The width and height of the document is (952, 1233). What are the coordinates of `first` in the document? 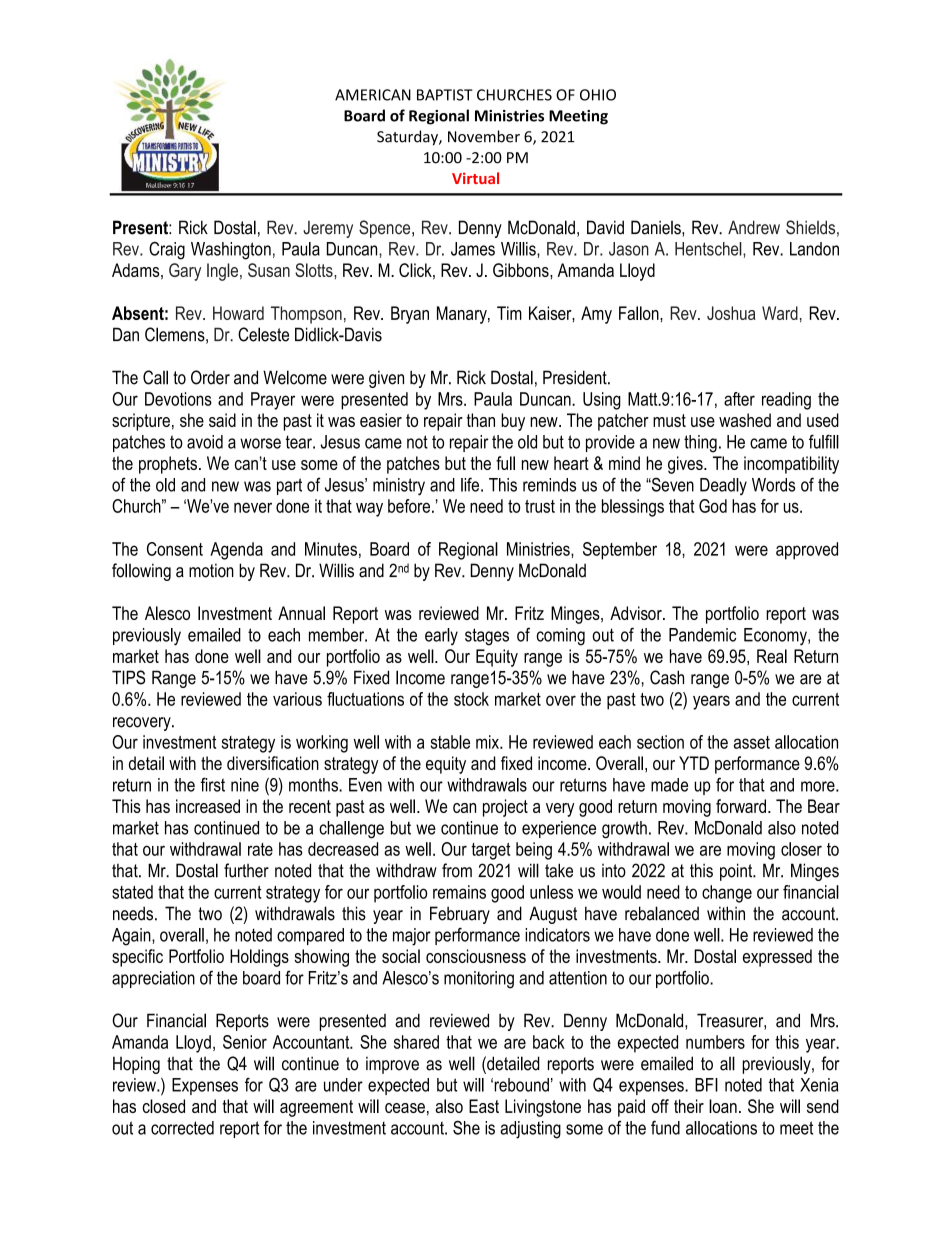 It's located at (213, 784).
